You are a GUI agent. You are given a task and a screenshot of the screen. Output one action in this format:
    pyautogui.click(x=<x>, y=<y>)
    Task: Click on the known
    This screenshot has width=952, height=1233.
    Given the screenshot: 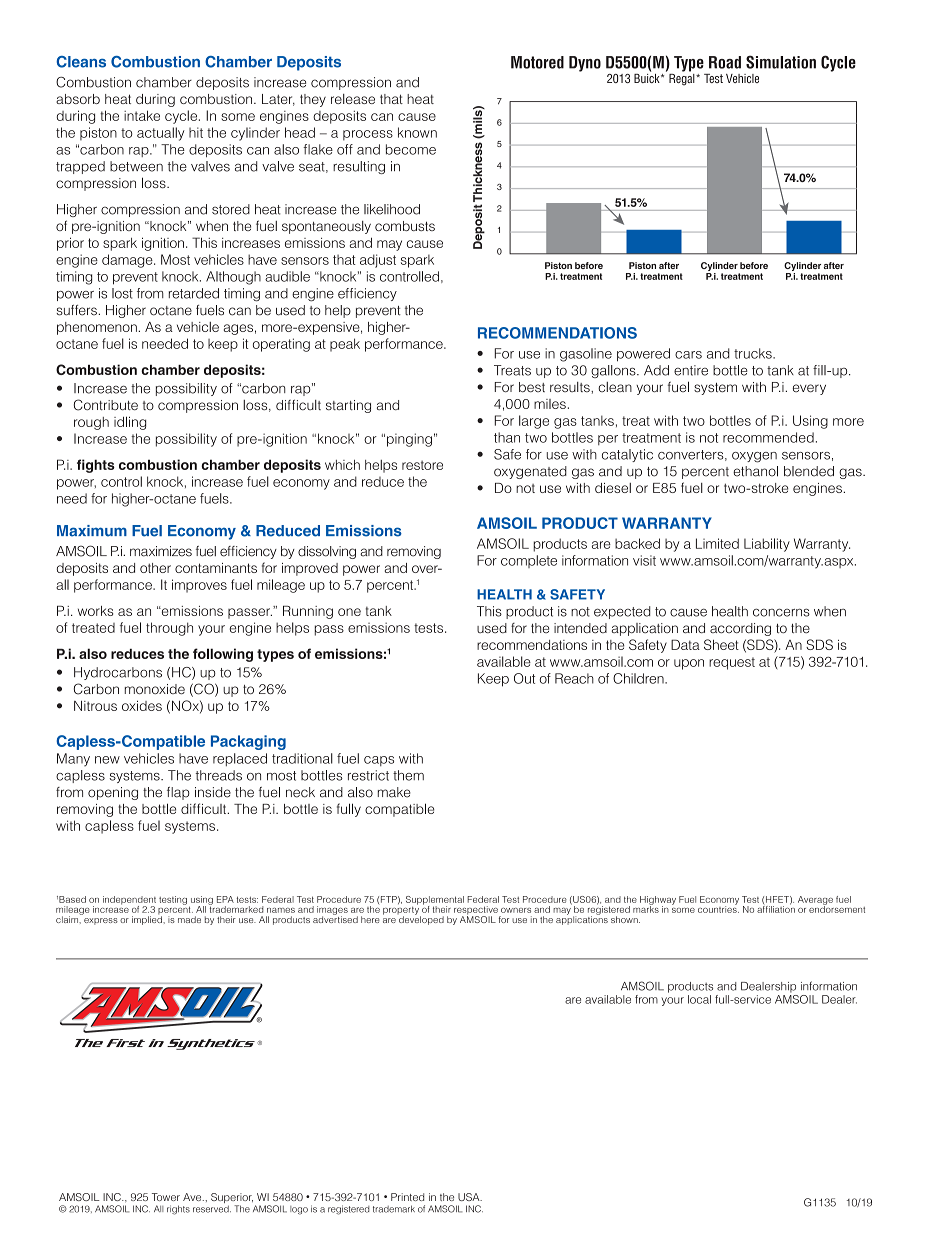 What is the action you would take?
    pyautogui.click(x=417, y=132)
